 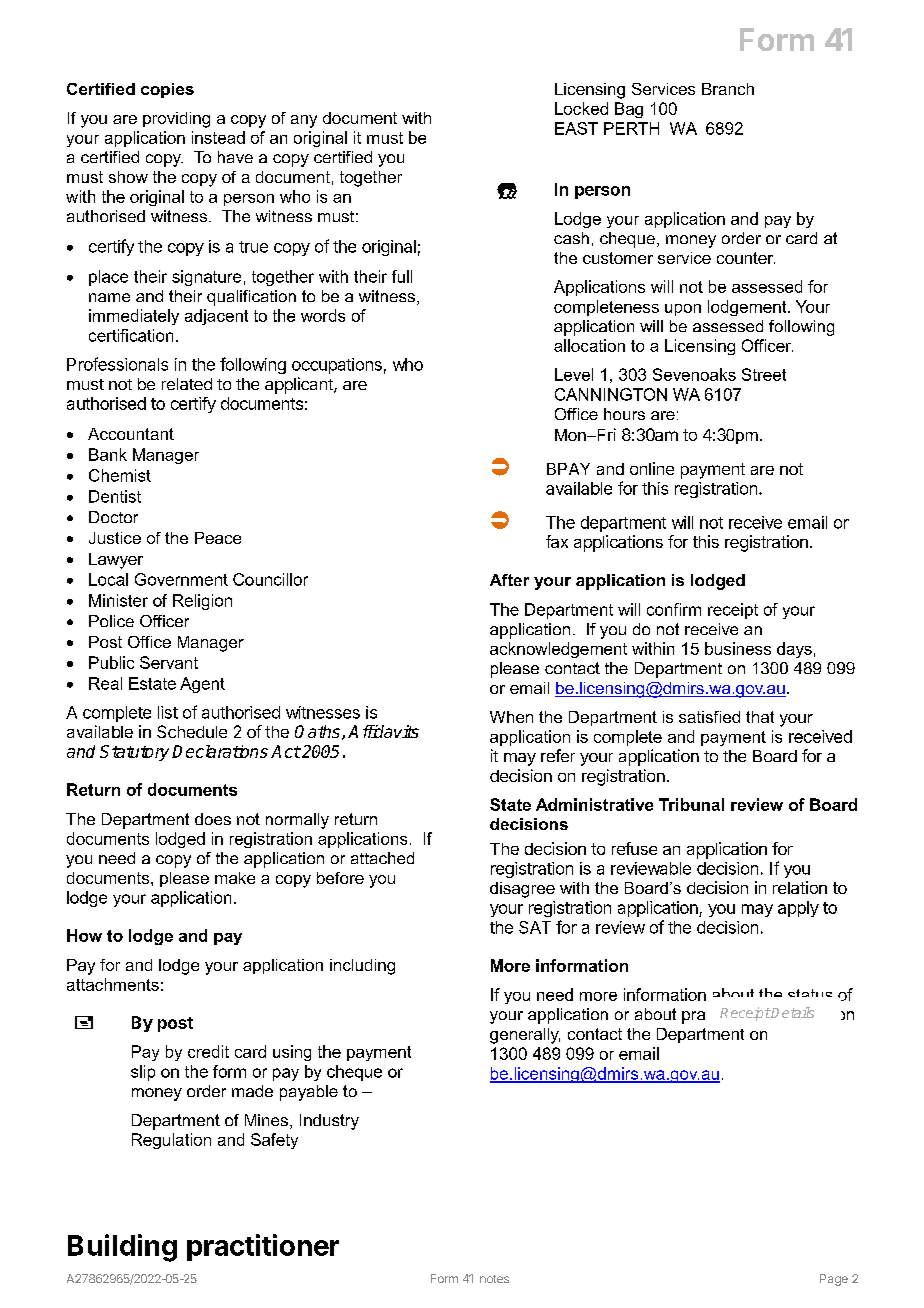 What do you see at coordinates (576, 128) in the page?
I see `EAST` at bounding box center [576, 128].
